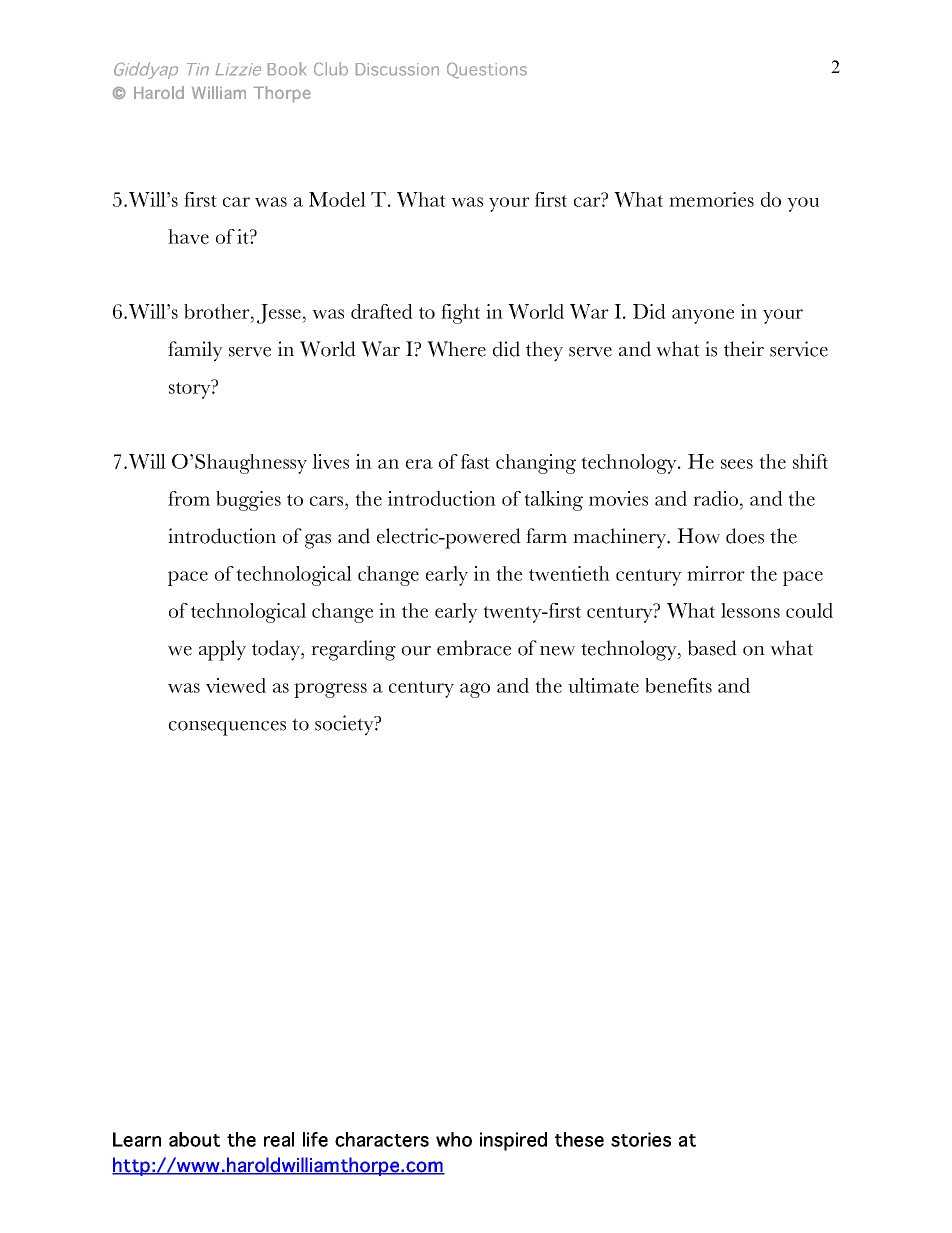  What do you see at coordinates (475, 461) in the screenshot?
I see `fast` at bounding box center [475, 461].
